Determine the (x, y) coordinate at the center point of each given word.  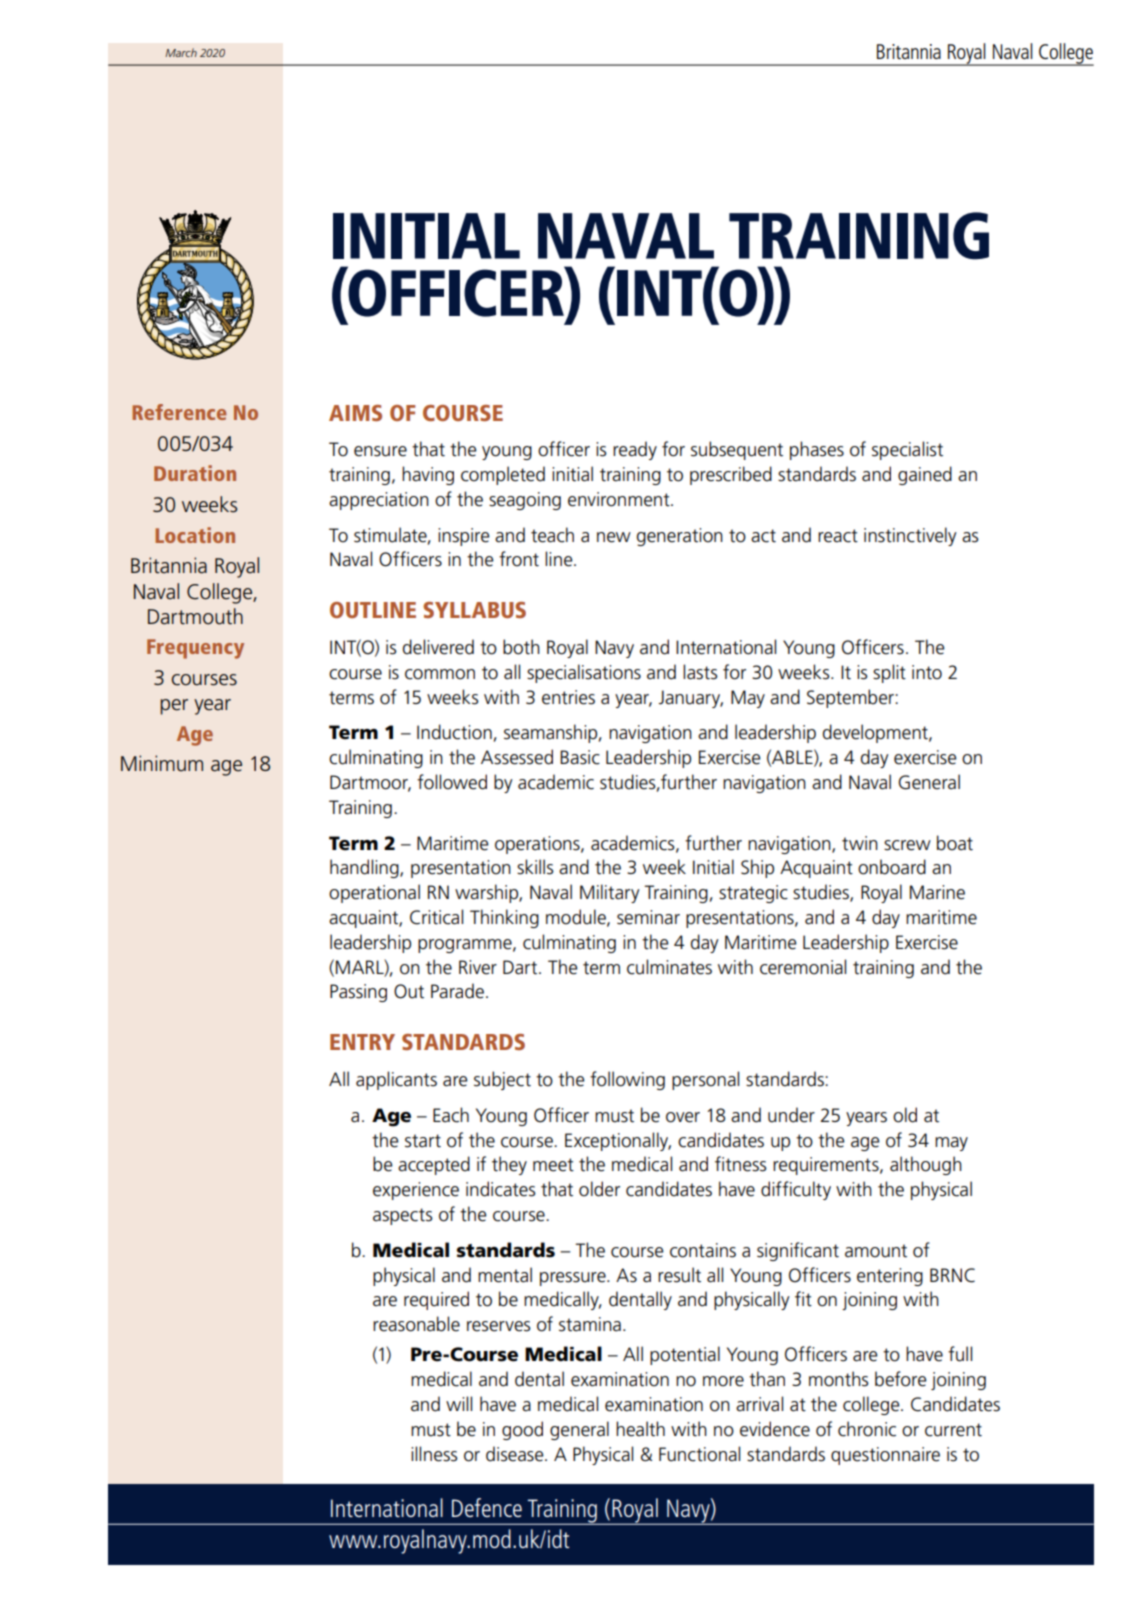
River (478, 967)
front (519, 559)
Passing (358, 993)
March (181, 52)
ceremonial (803, 967)
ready (635, 450)
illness (434, 1454)
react (838, 536)
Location (195, 535)
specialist (907, 450)
